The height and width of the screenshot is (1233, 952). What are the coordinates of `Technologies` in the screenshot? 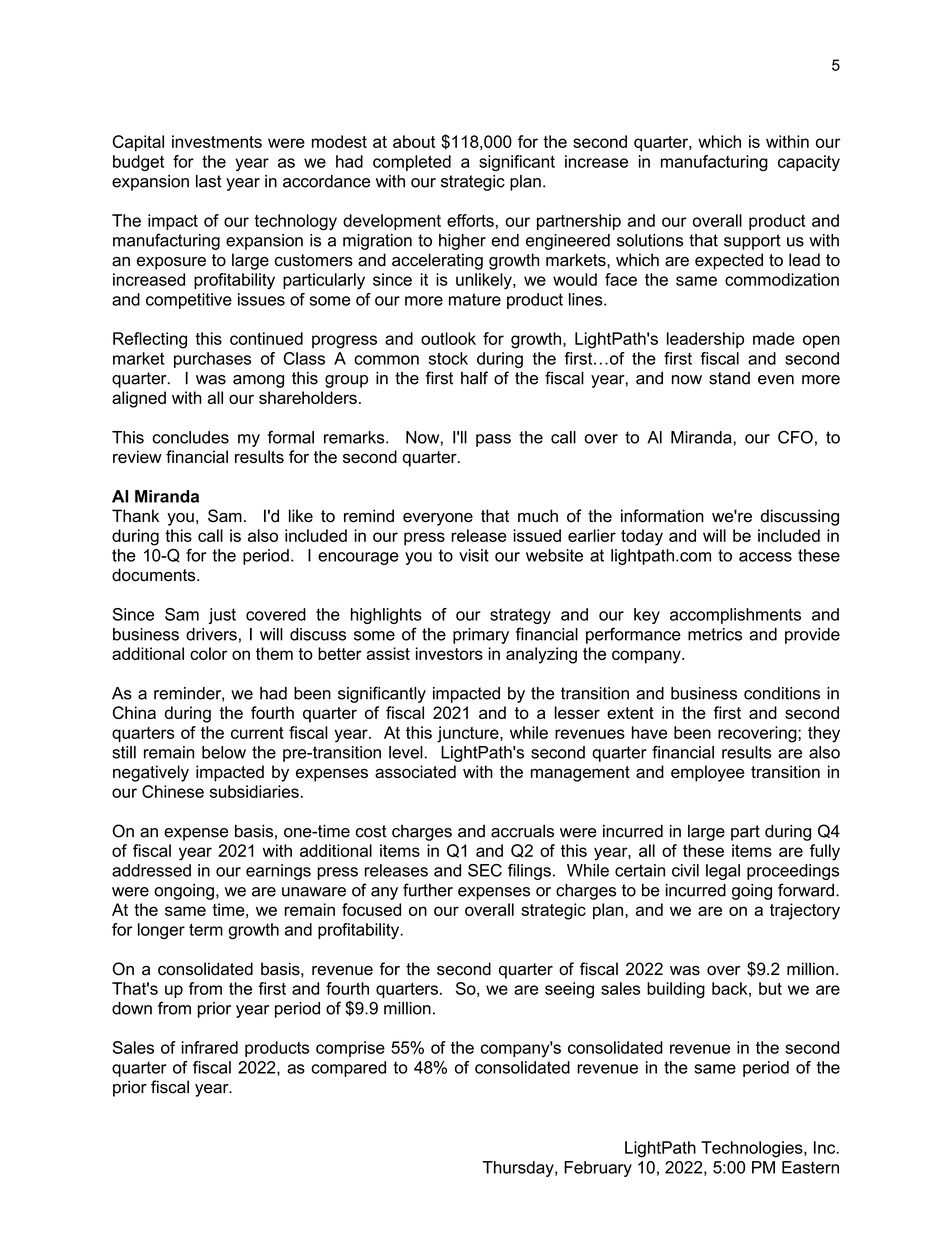 It's located at (753, 1149).
